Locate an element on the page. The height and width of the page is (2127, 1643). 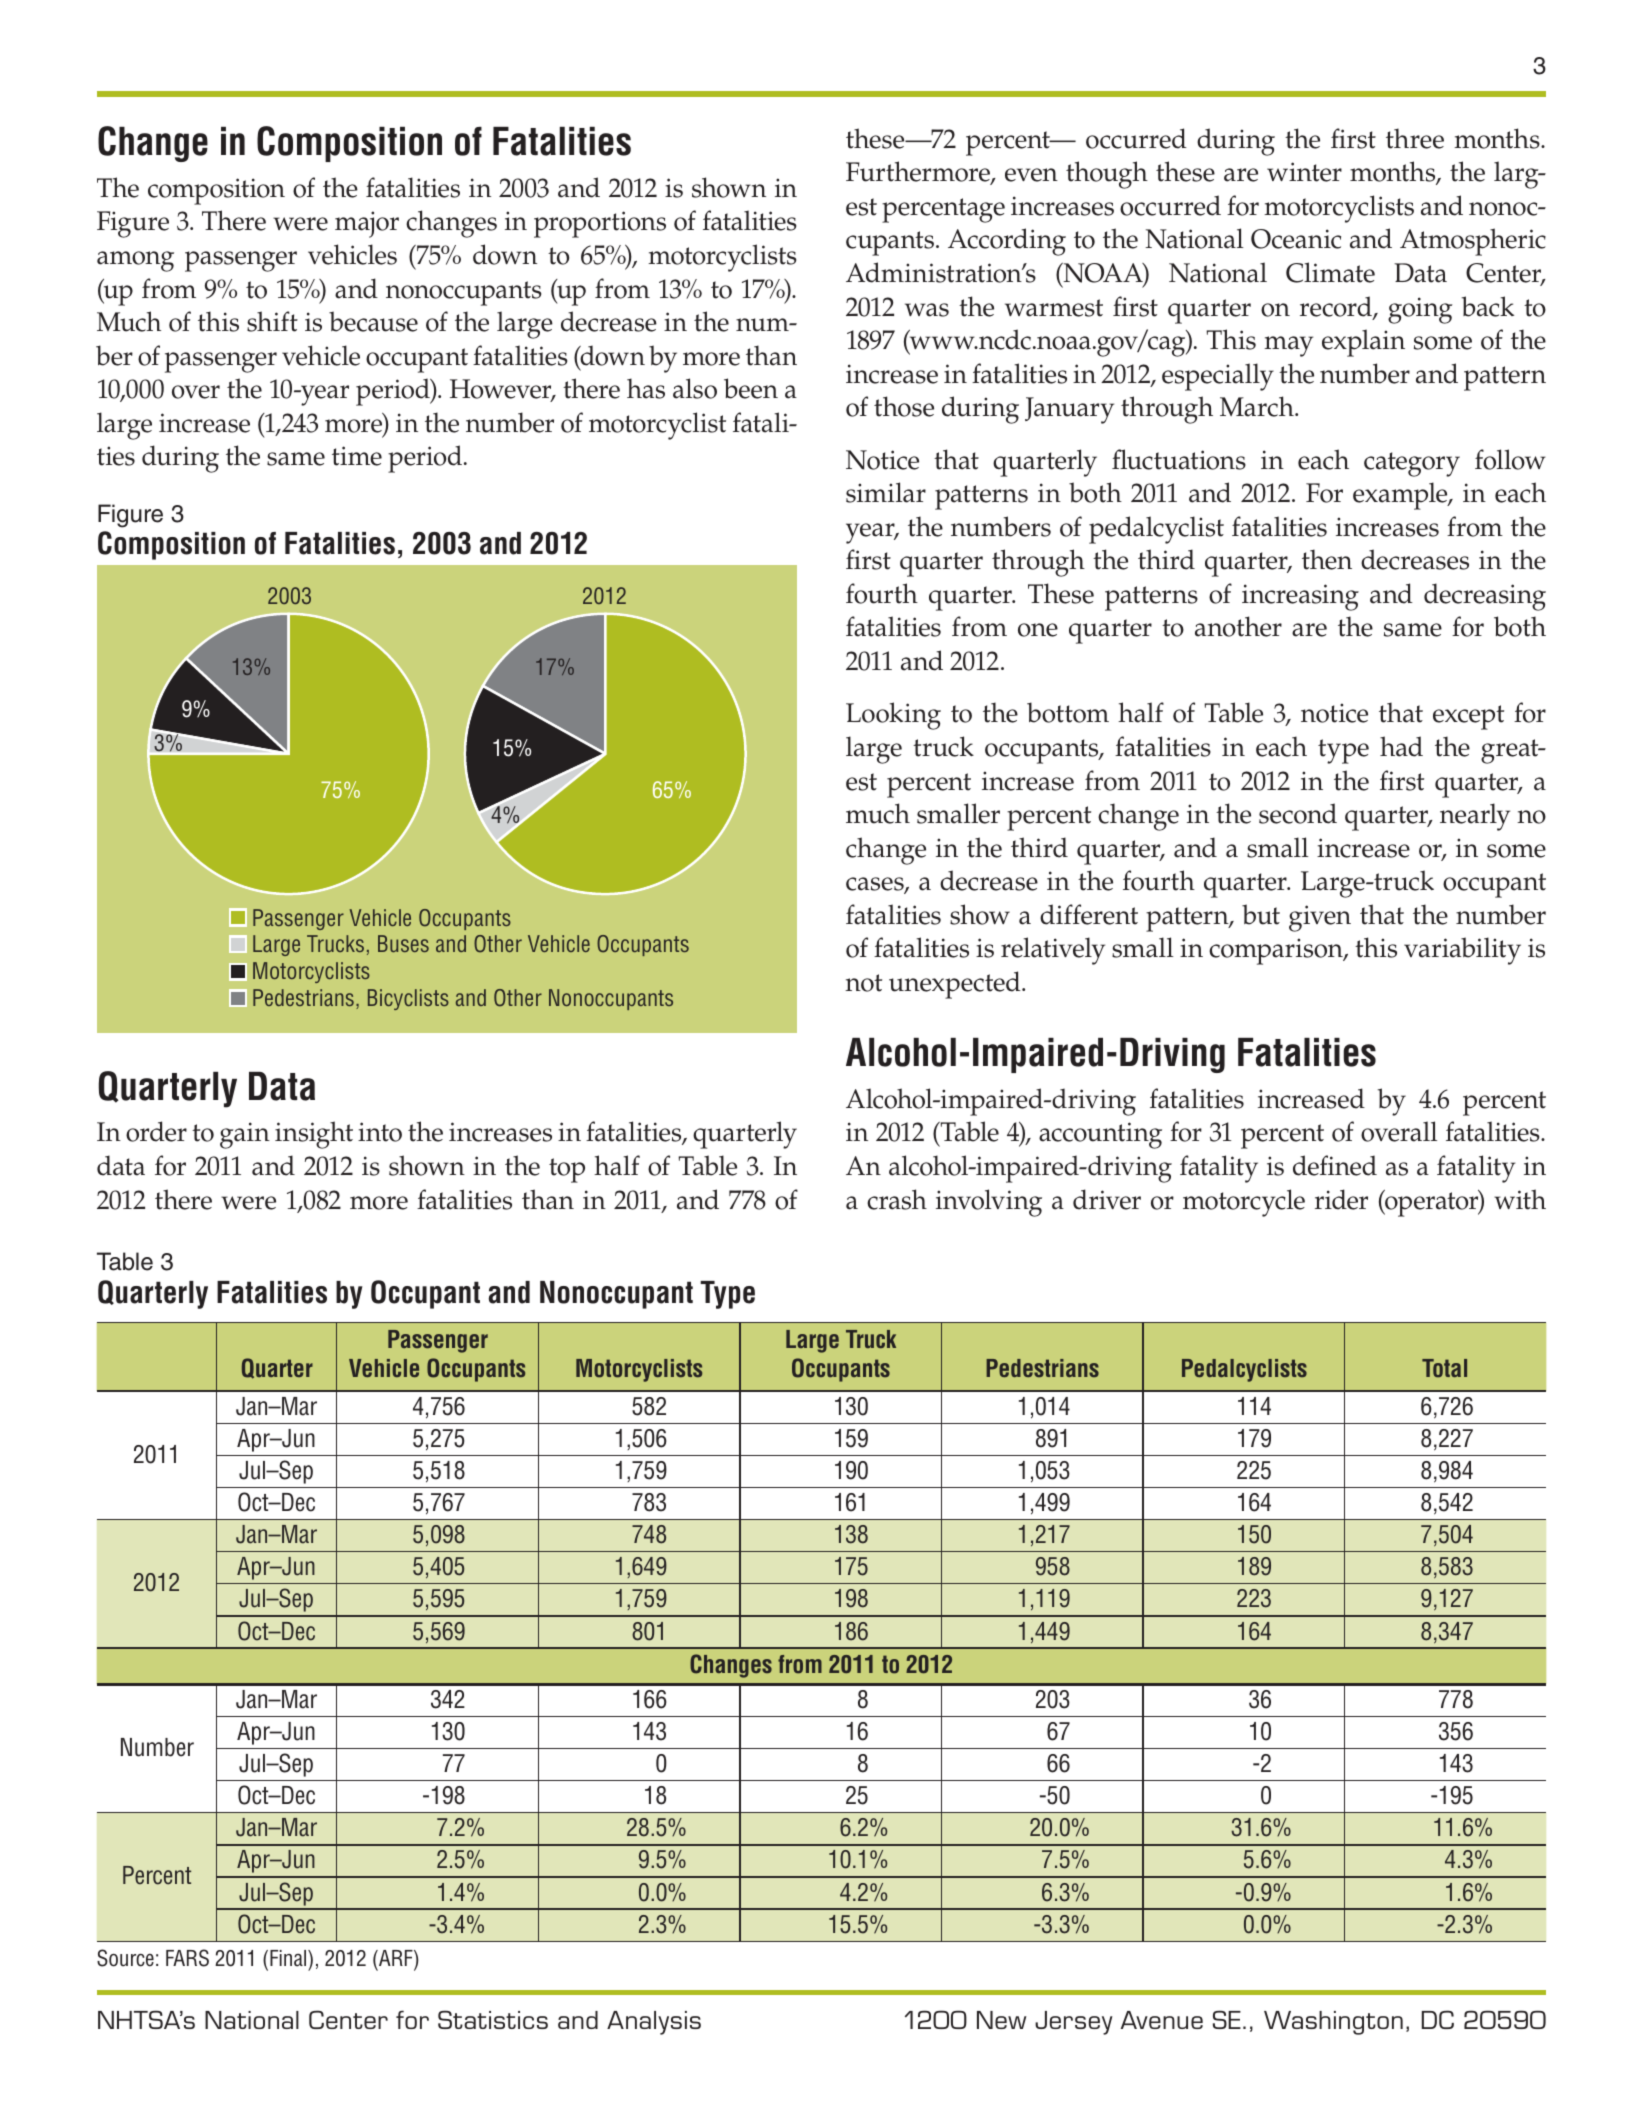
Total is located at coordinates (1444, 1368).
